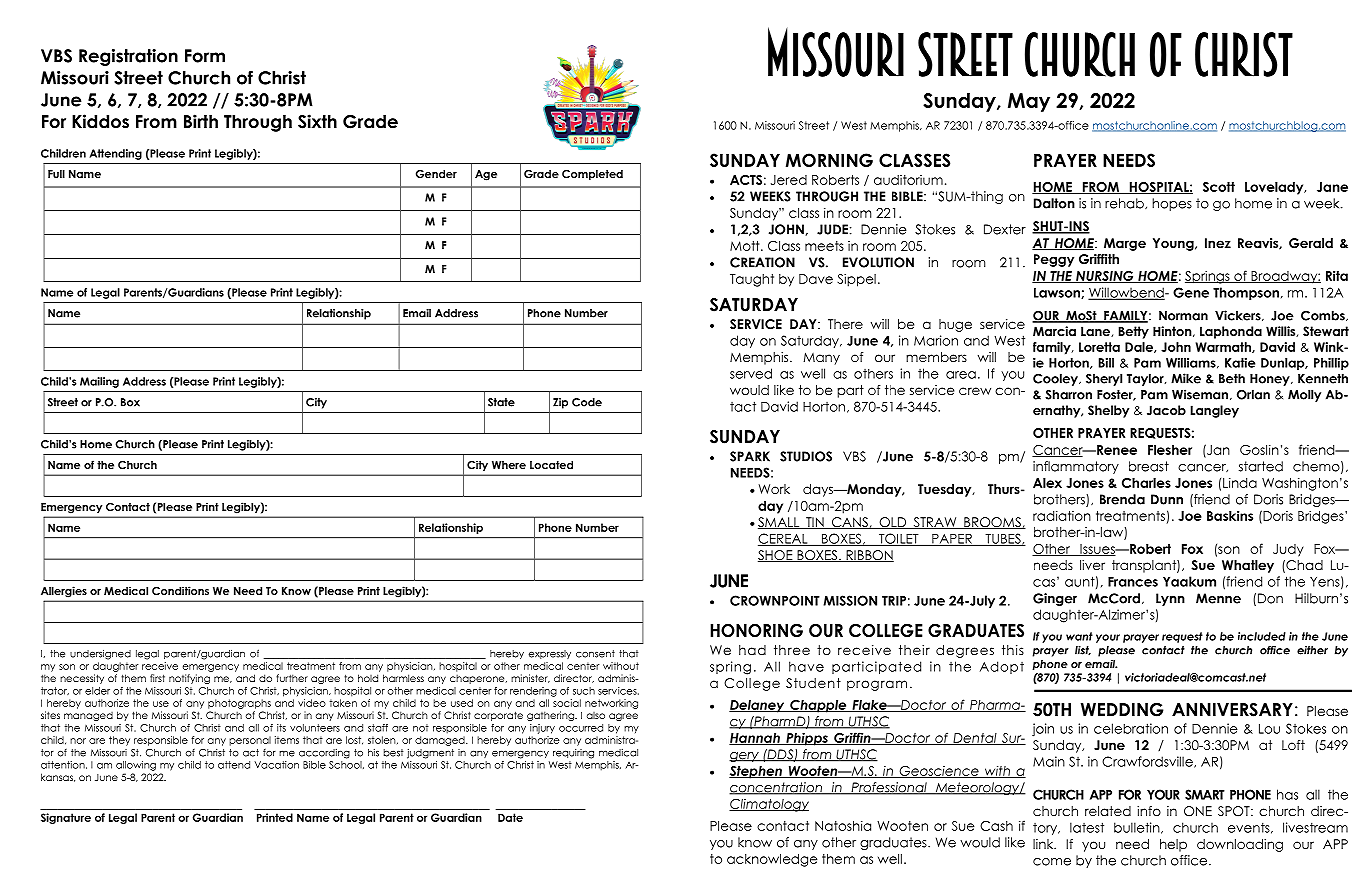  Describe the element at coordinates (776, 556) in the document. I see `SHOE` at that location.
